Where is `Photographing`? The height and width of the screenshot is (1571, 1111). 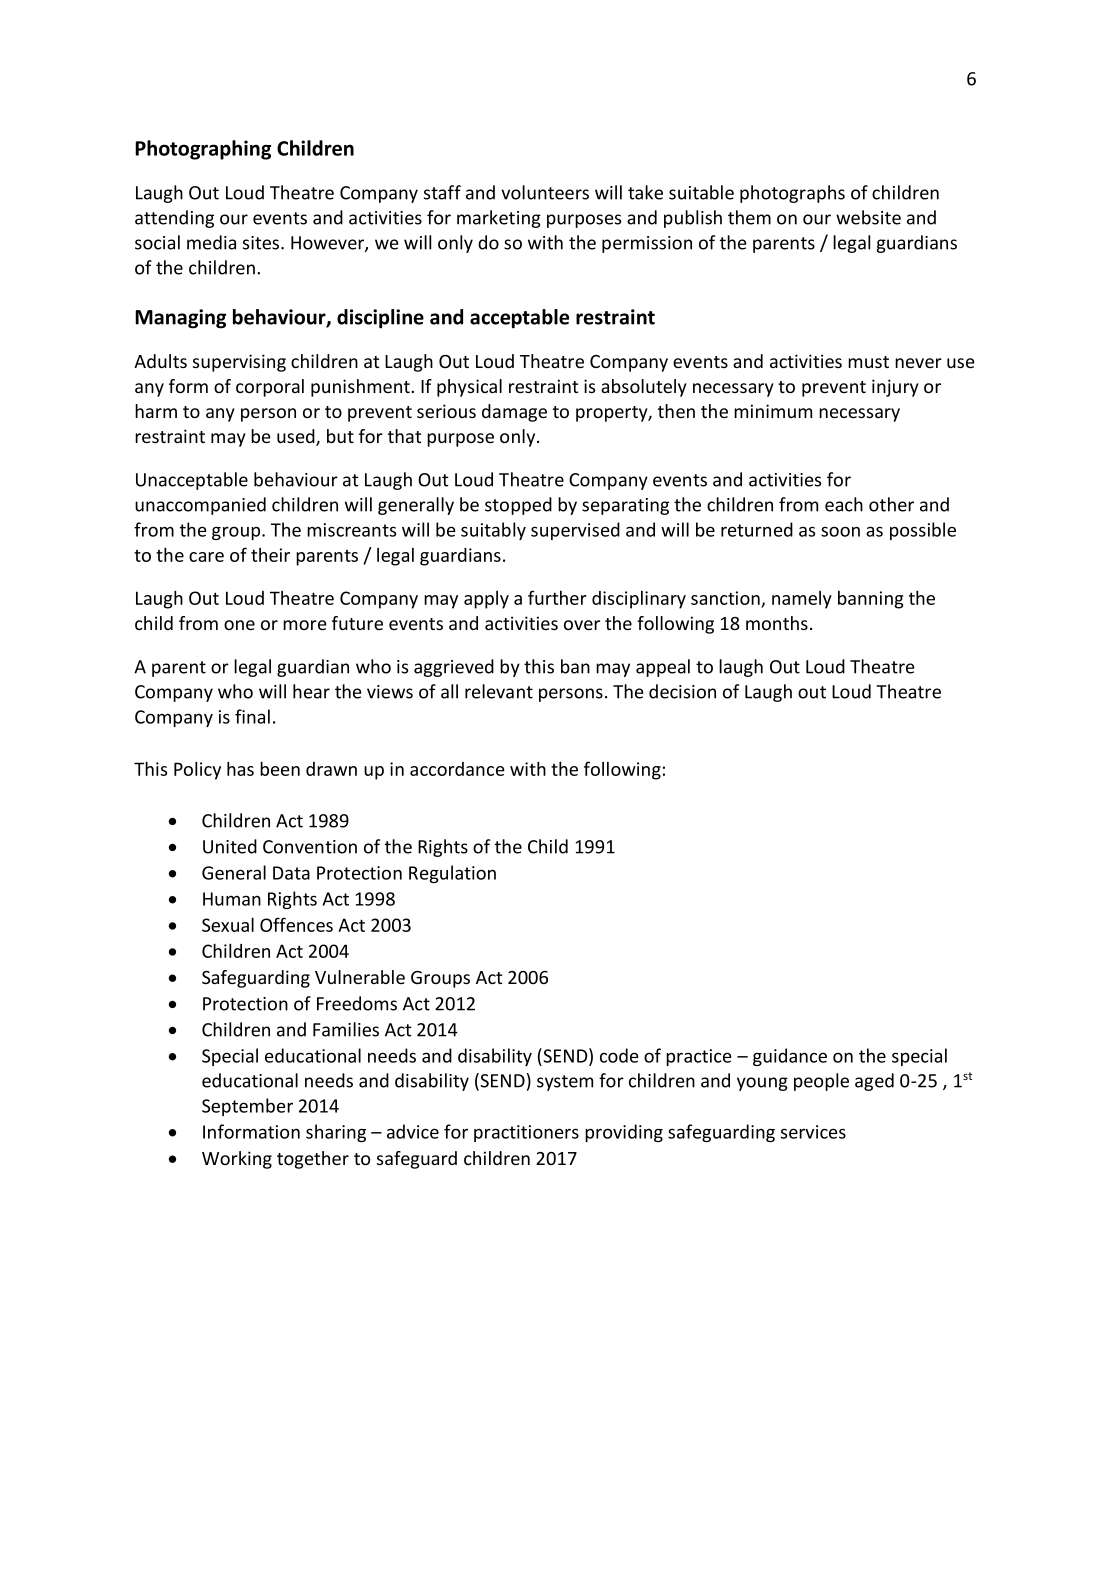
Photographing is located at coordinates (203, 150).
